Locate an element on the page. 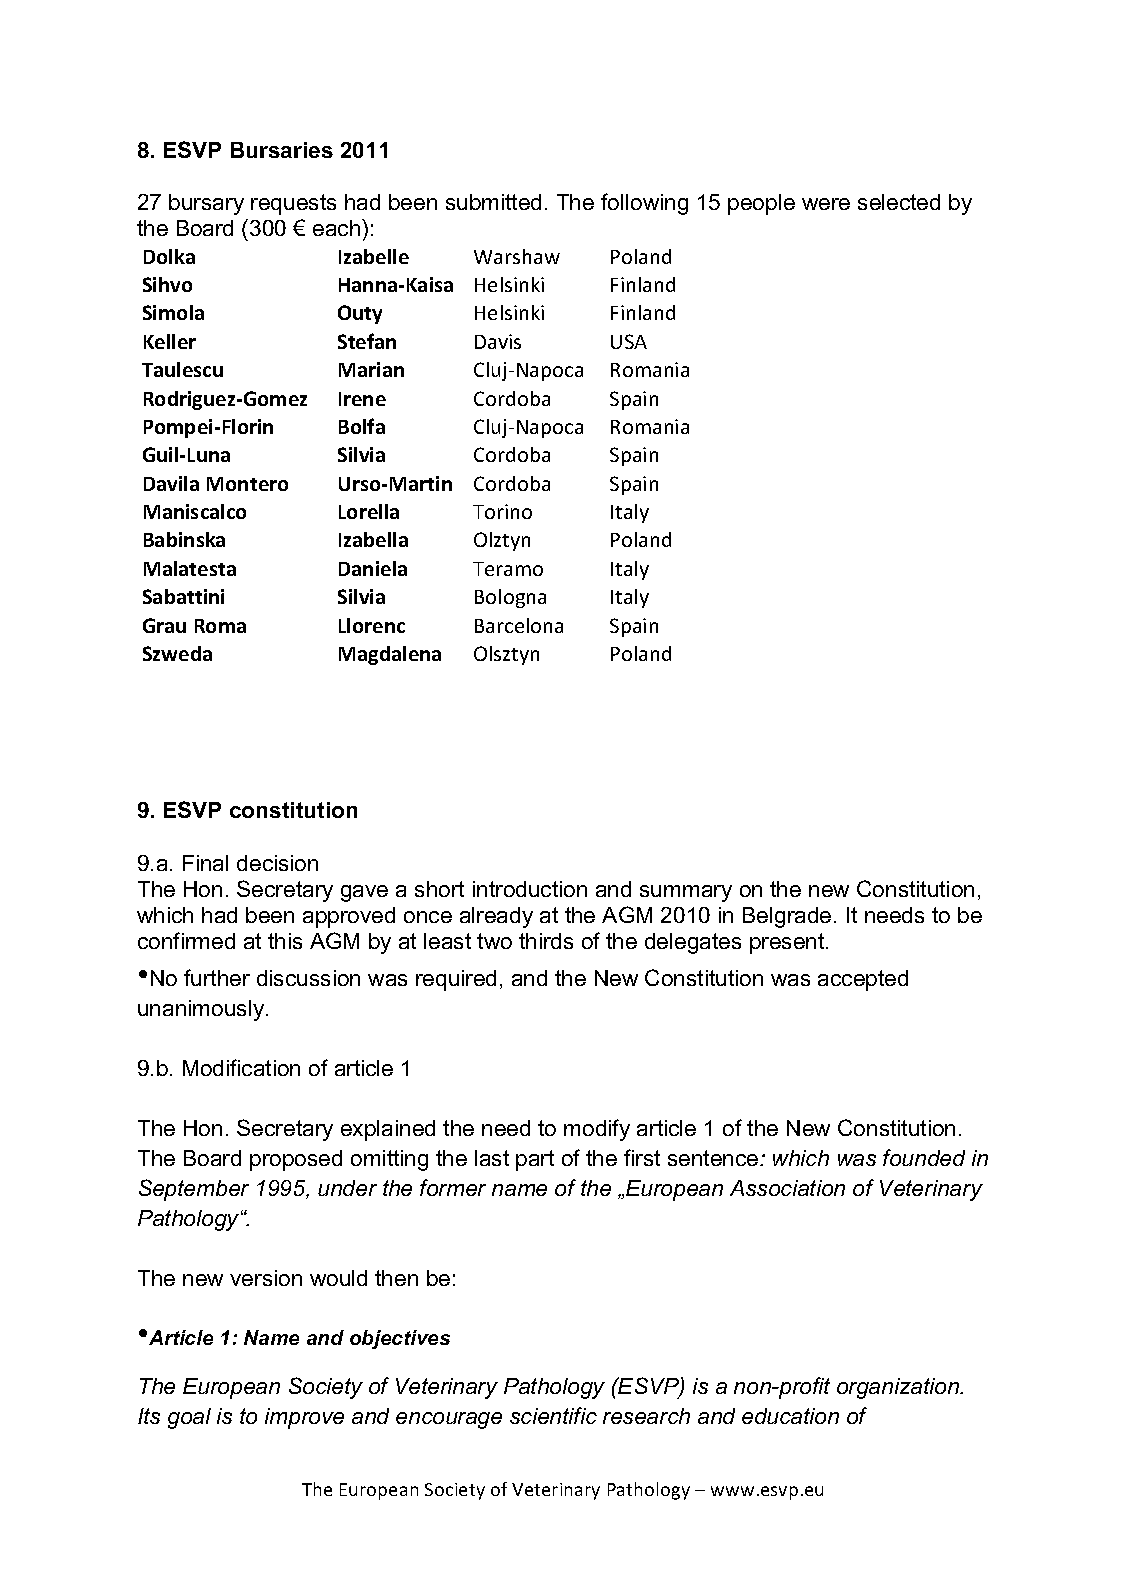 The height and width of the image is (1593, 1126). were is located at coordinates (826, 204).
